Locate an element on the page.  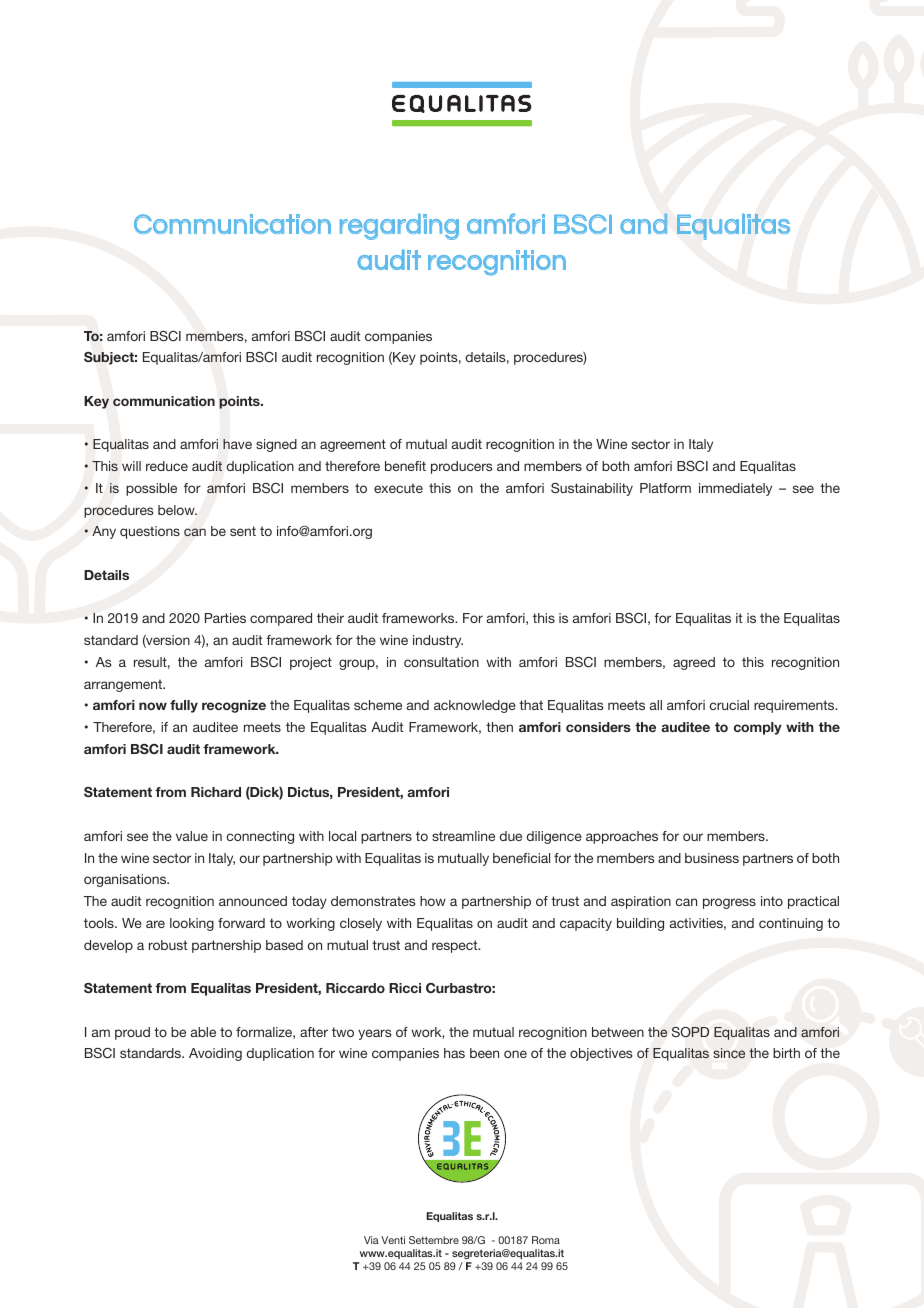
agreement is located at coordinates (353, 445).
